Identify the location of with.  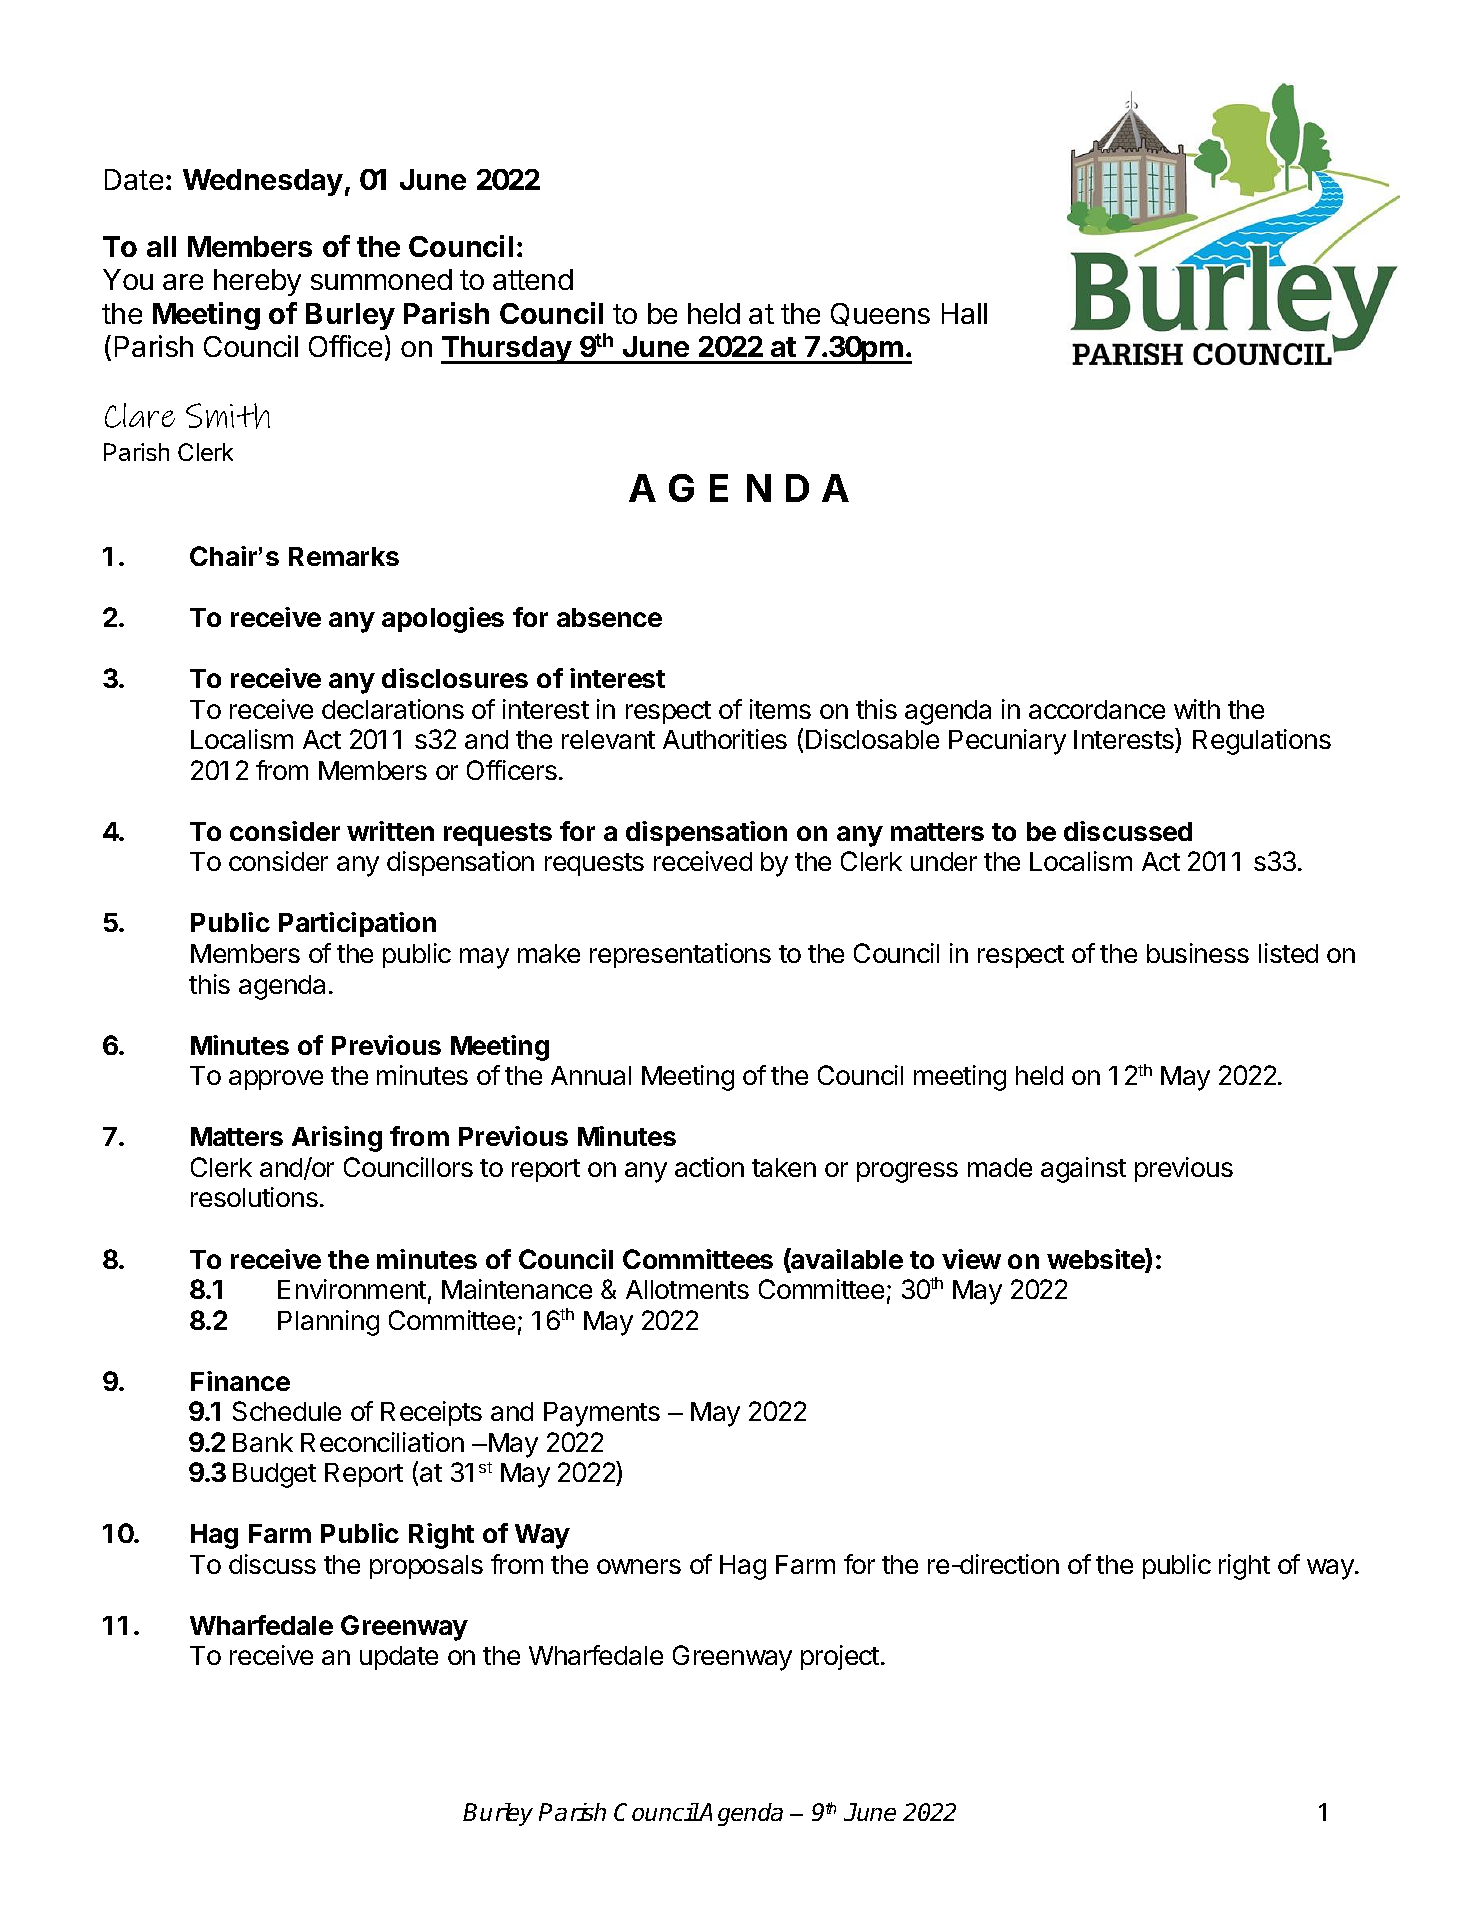
(1197, 709).
